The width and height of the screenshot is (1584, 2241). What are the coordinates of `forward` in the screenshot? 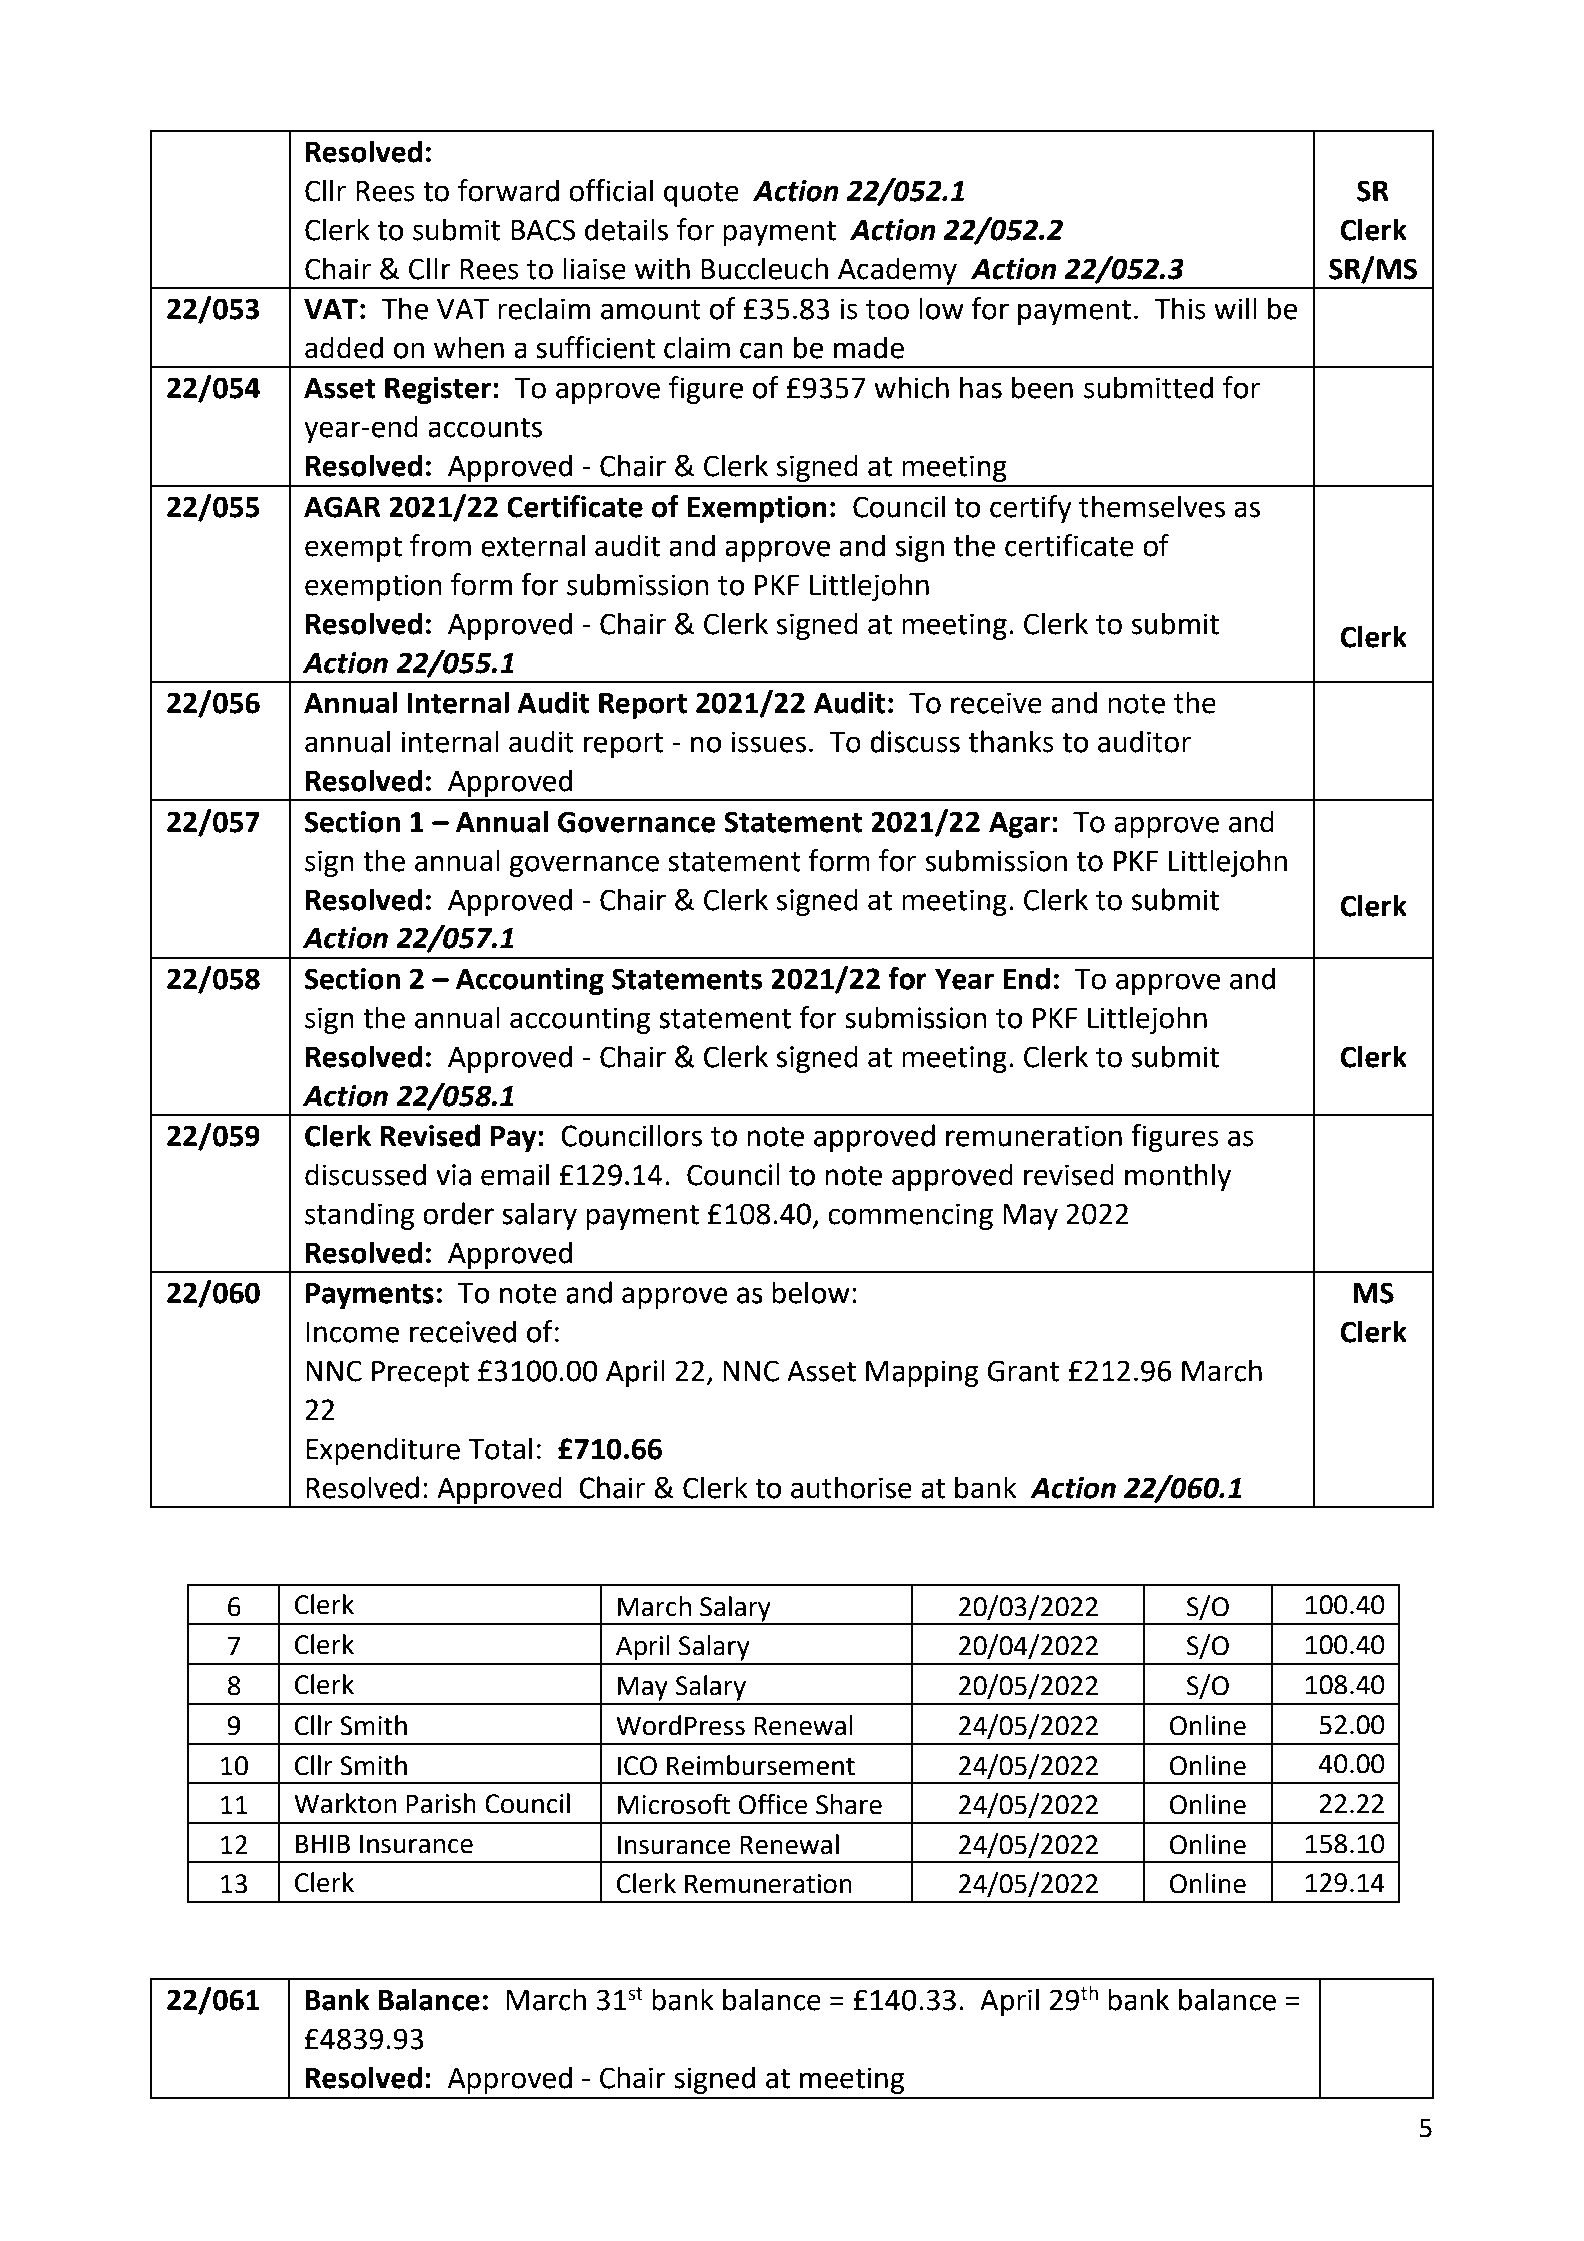 It's located at (508, 190).
